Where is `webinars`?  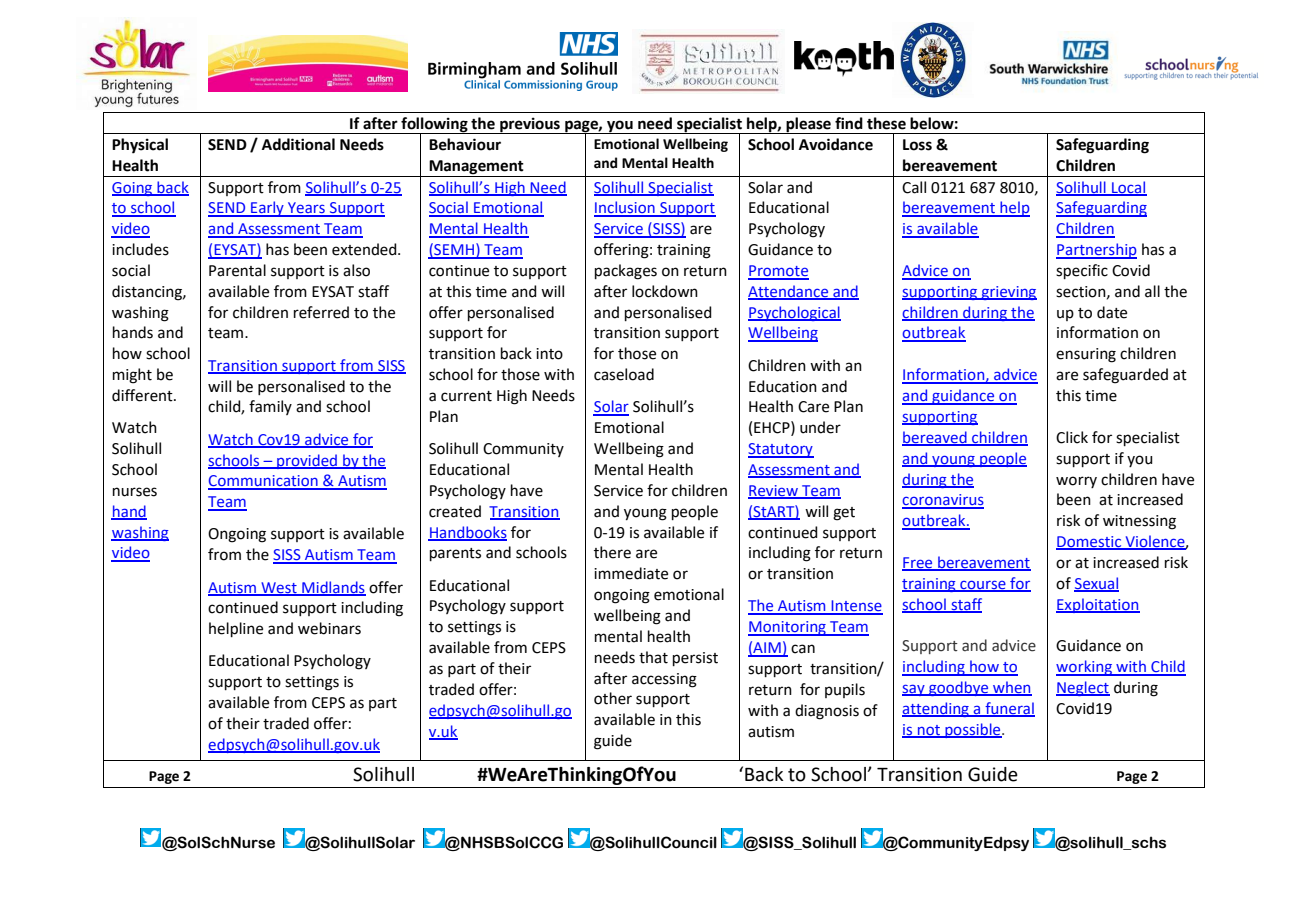 webinars is located at coordinates (329, 628).
